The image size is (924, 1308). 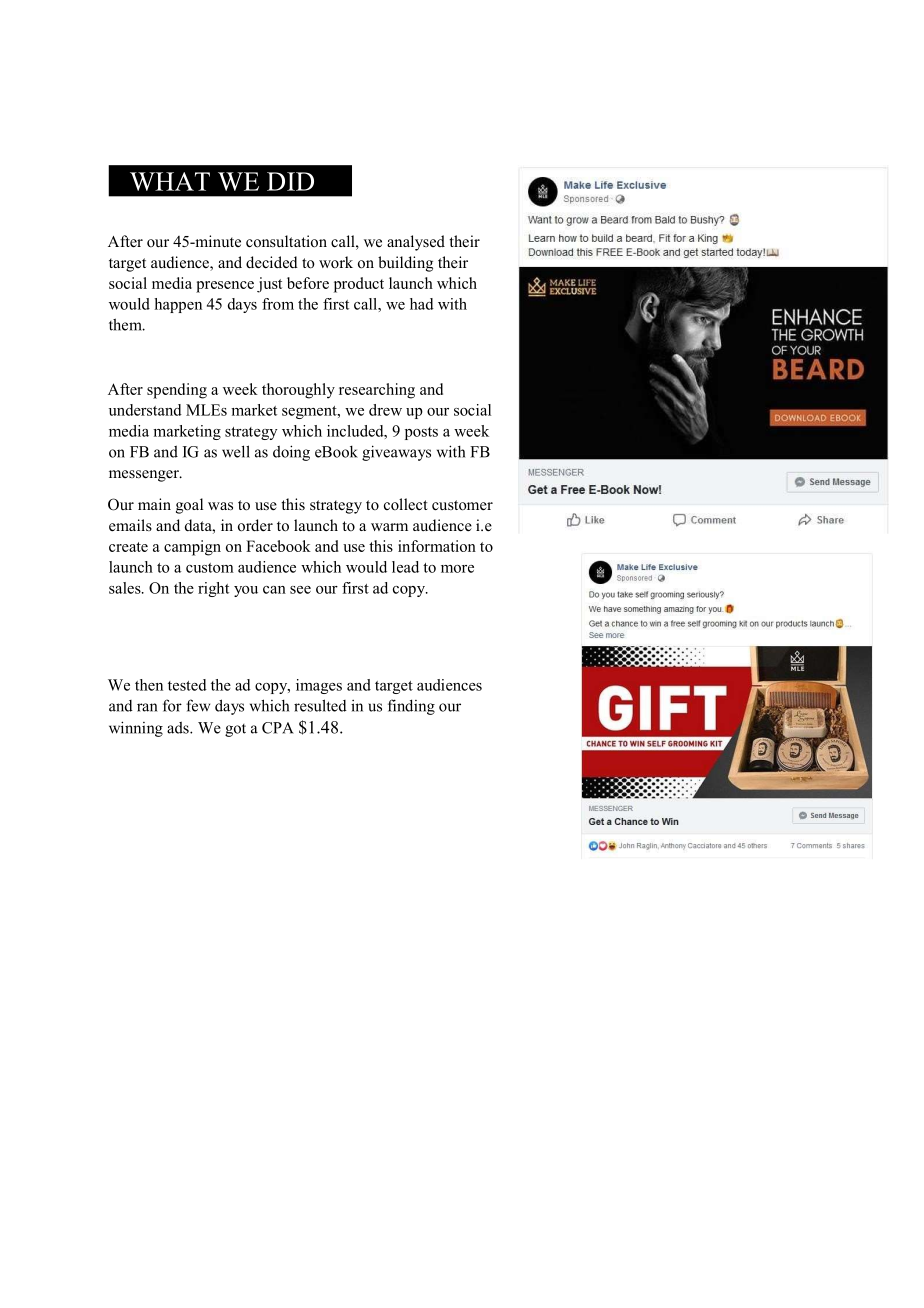 I want to click on doing, so click(x=291, y=453).
